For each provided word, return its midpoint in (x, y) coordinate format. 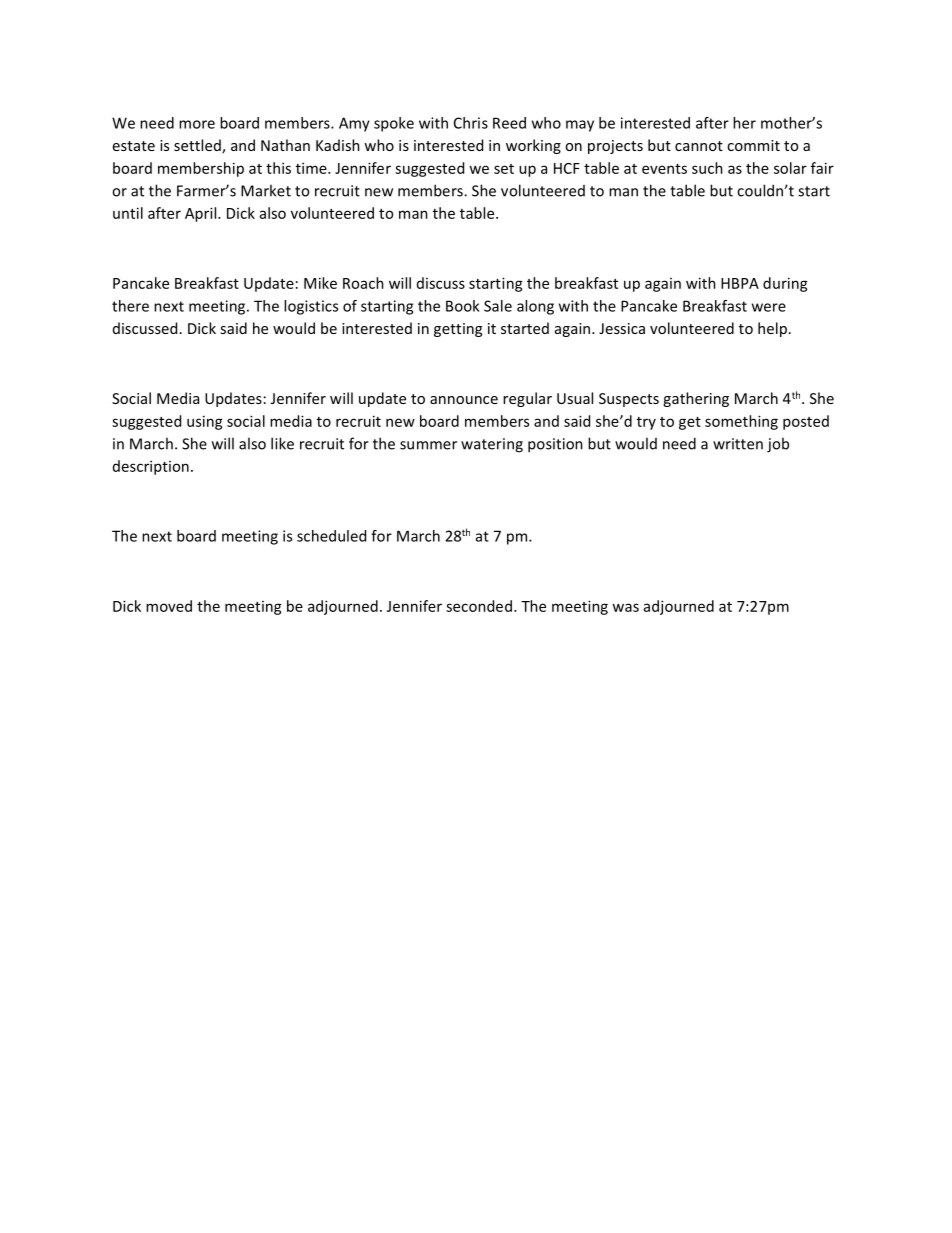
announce (464, 400)
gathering (696, 399)
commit (753, 145)
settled (198, 146)
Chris (471, 123)
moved (169, 606)
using (205, 422)
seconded (479, 606)
